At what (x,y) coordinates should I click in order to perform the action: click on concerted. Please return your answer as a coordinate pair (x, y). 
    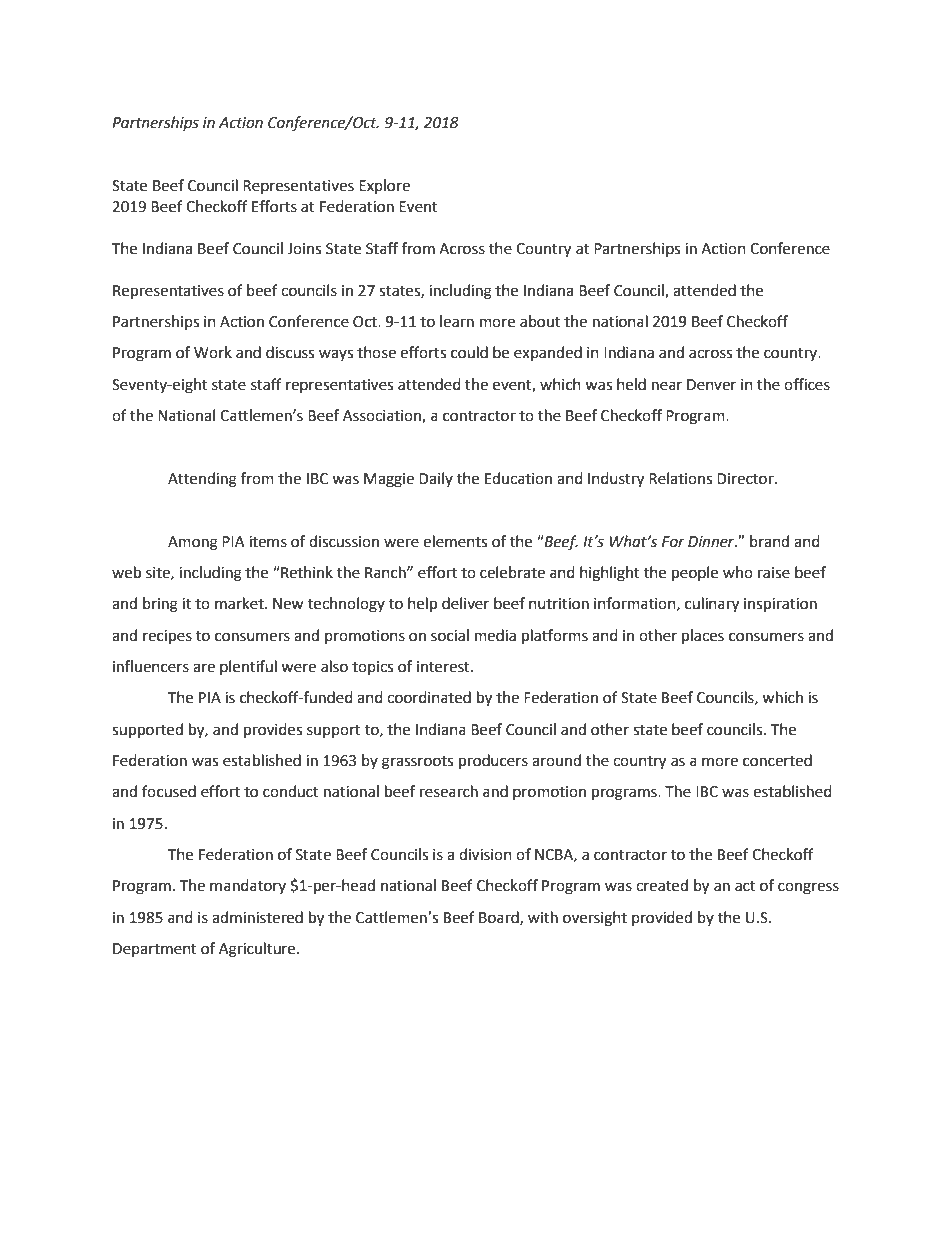
    Looking at the image, I should click on (777, 760).
